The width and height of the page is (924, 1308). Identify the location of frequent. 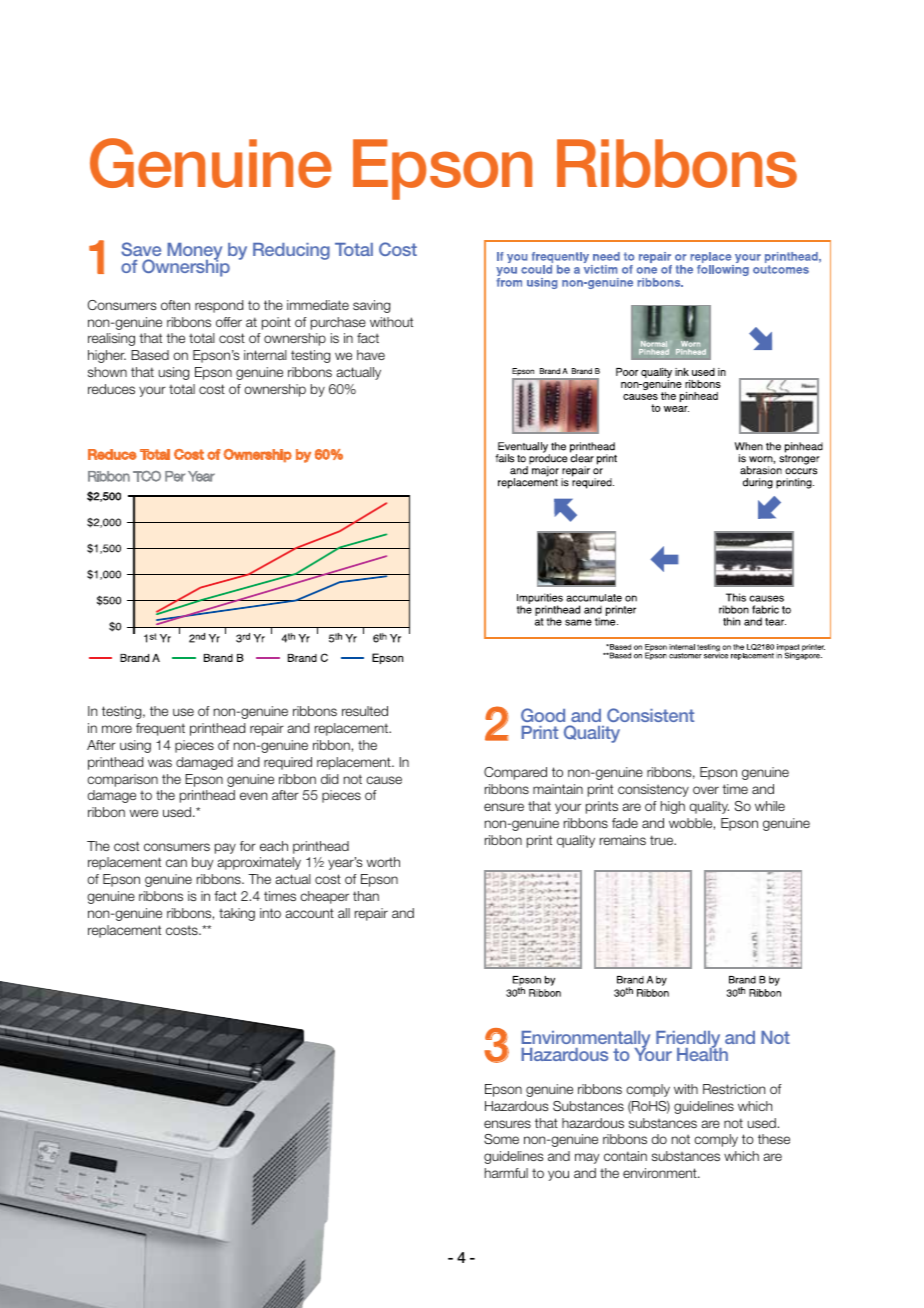
(160, 729).
